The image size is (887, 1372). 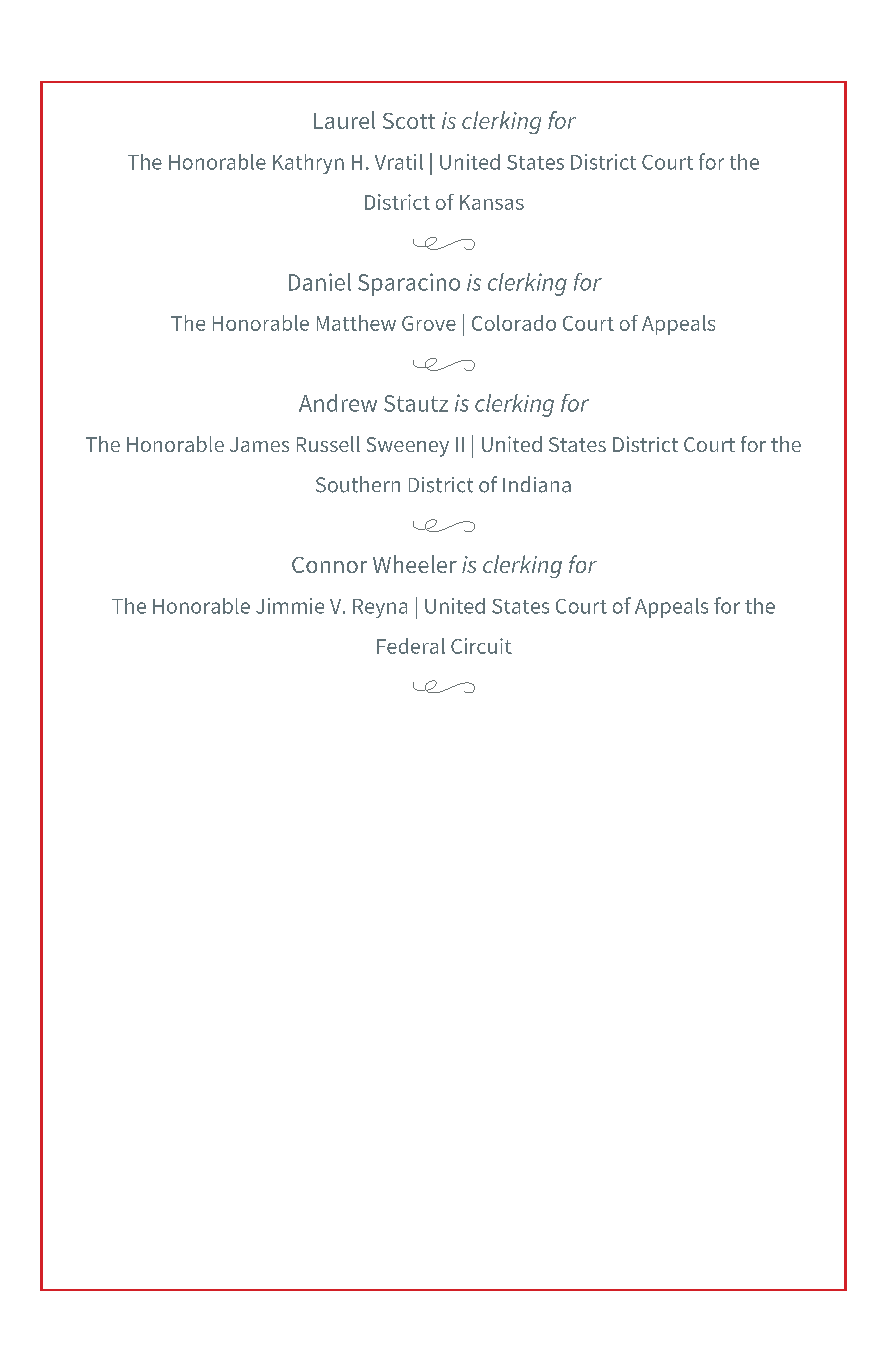 What do you see at coordinates (514, 323) in the screenshot?
I see `Colorado` at bounding box center [514, 323].
